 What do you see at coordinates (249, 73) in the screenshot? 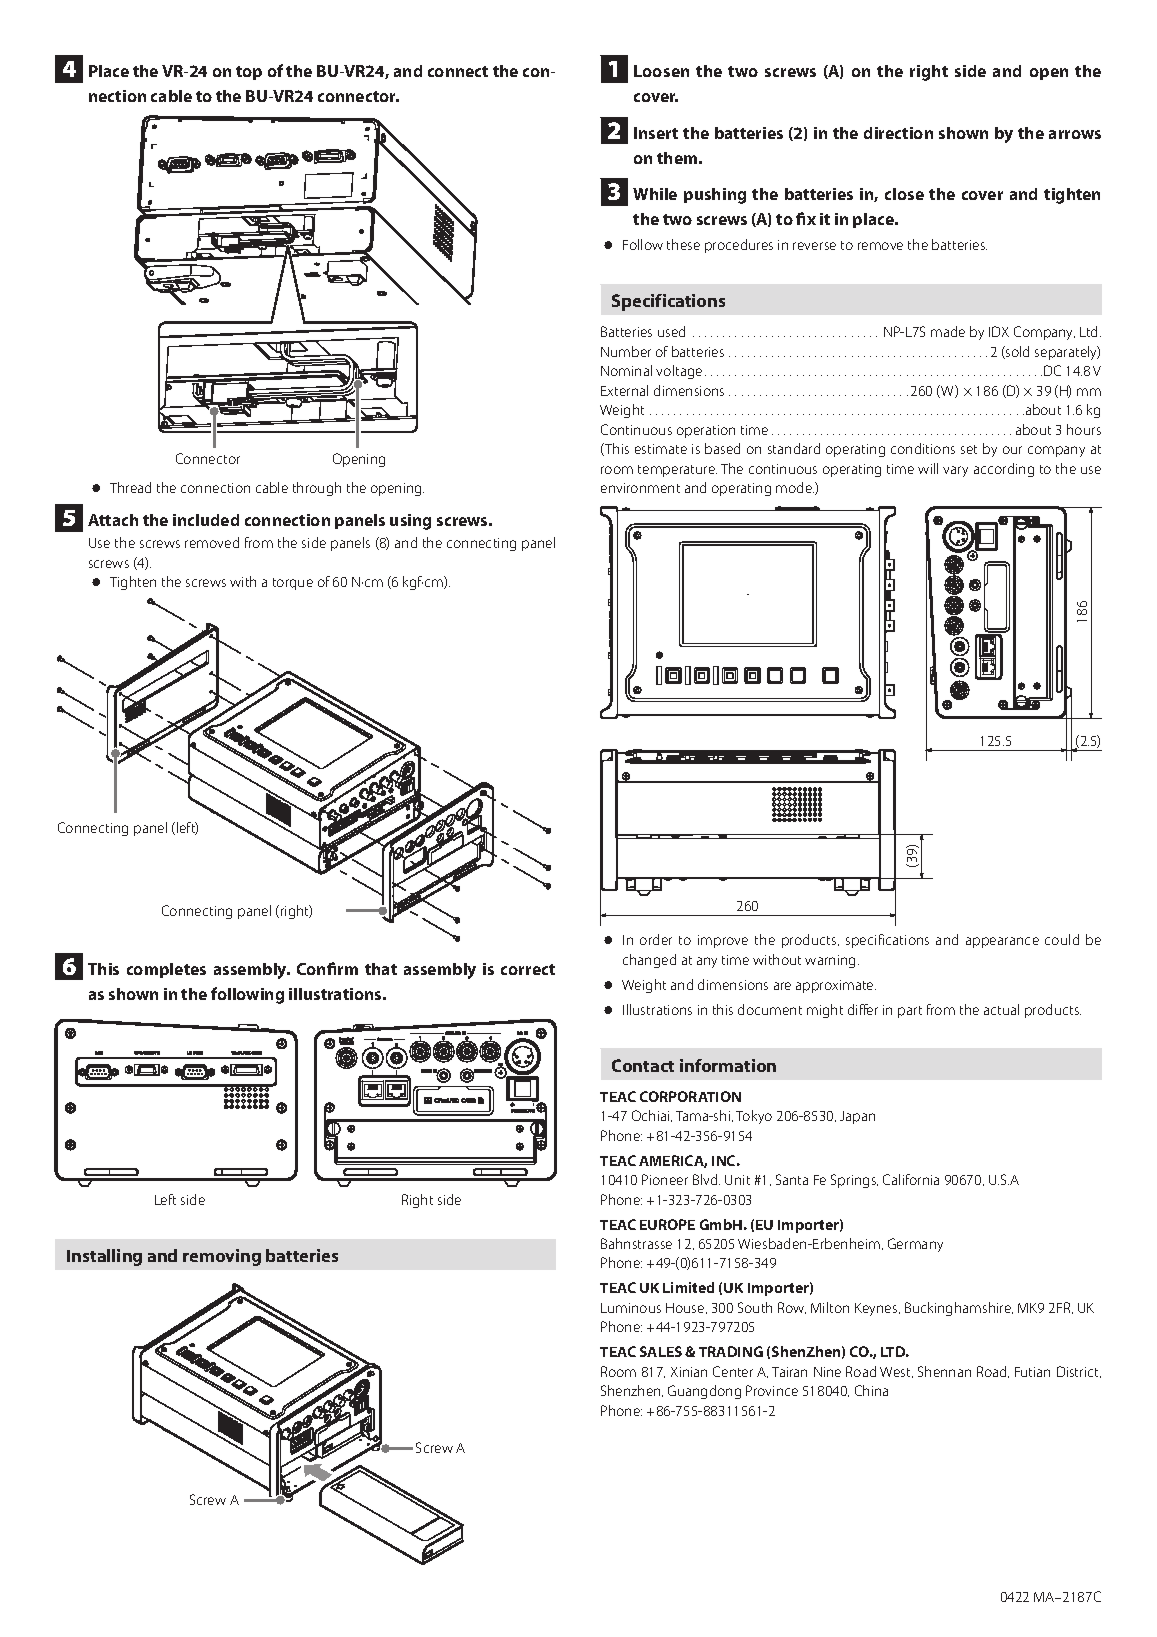
I see `top` at bounding box center [249, 73].
